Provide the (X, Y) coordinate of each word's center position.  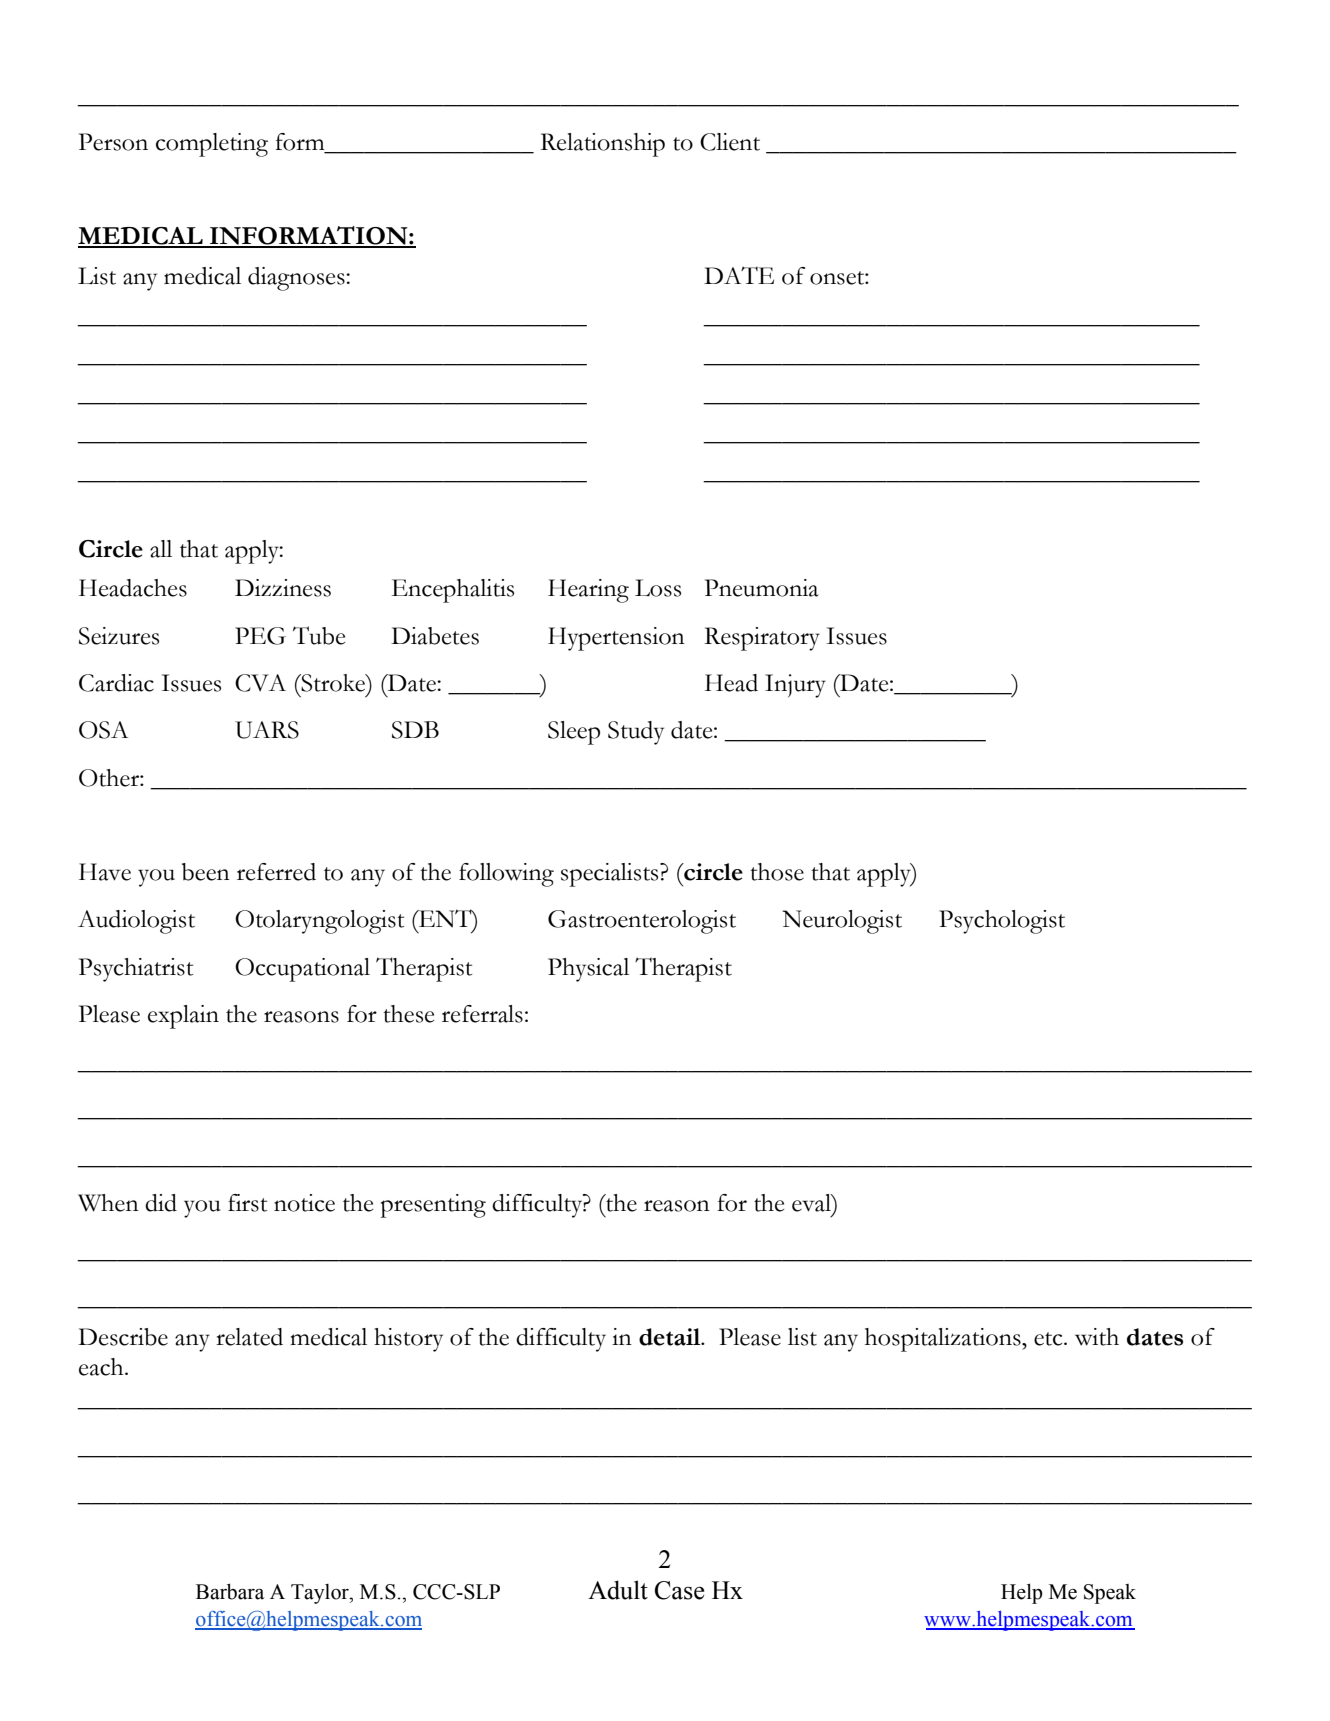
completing (212, 145)
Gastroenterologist (642, 922)
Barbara (230, 1591)
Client (730, 142)
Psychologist (1002, 922)
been (206, 872)
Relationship (602, 145)
